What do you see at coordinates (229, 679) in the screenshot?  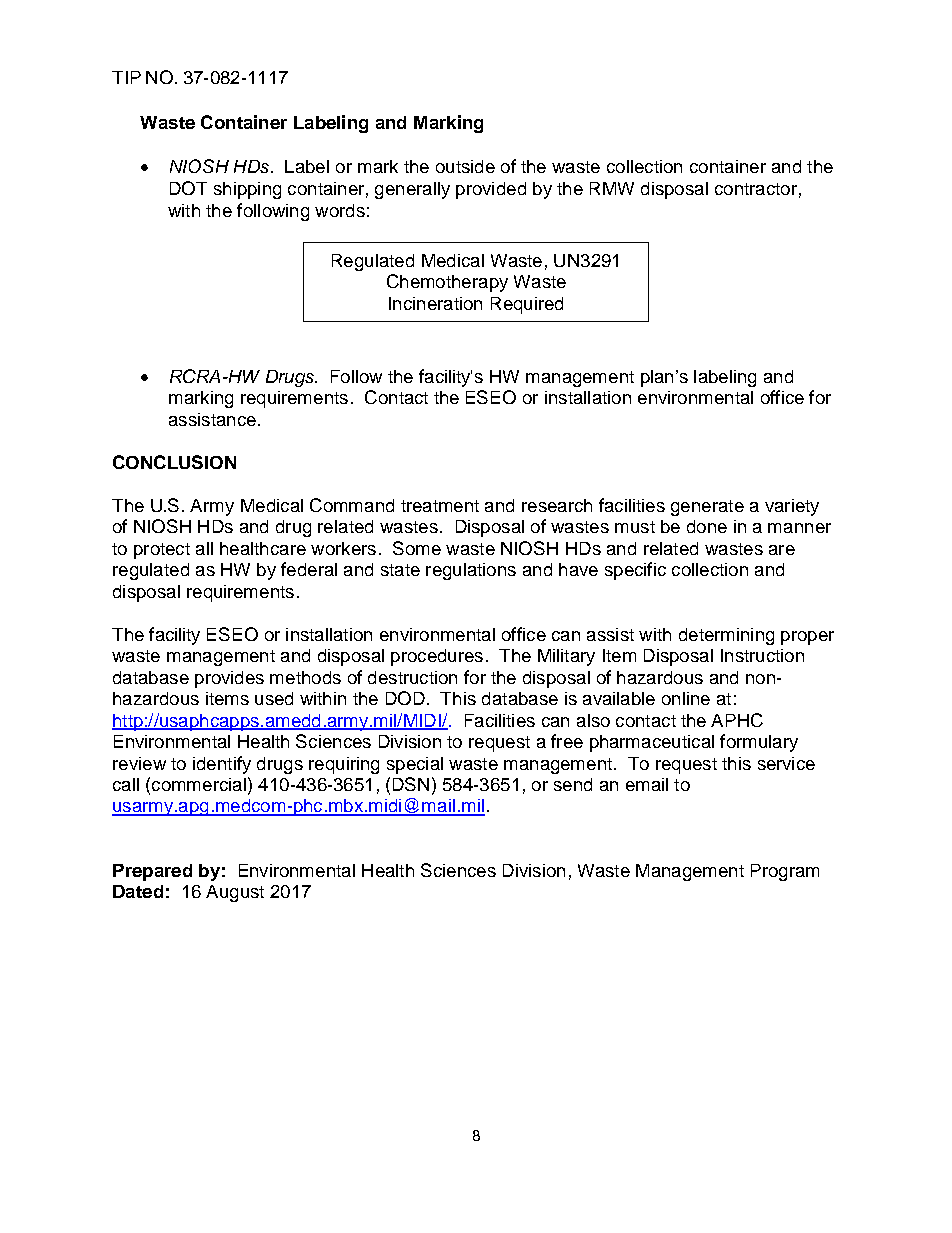 I see `provides` at bounding box center [229, 679].
